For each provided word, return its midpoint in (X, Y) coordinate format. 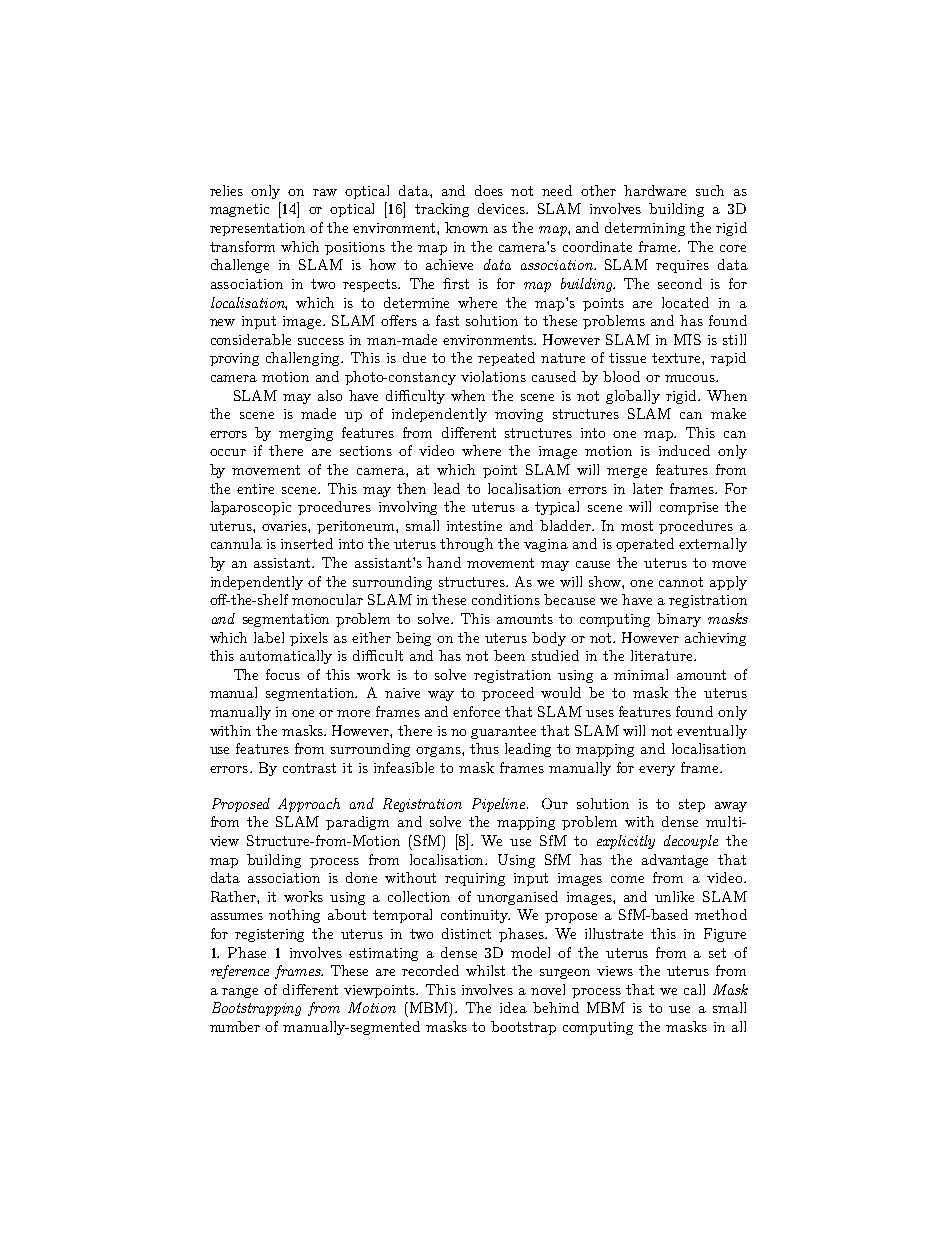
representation (257, 229)
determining (645, 229)
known (466, 227)
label (269, 637)
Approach (309, 805)
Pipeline (498, 805)
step (692, 805)
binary (679, 620)
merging (306, 434)
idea (513, 1007)
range (240, 993)
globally (633, 397)
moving (519, 415)
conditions (506, 599)
